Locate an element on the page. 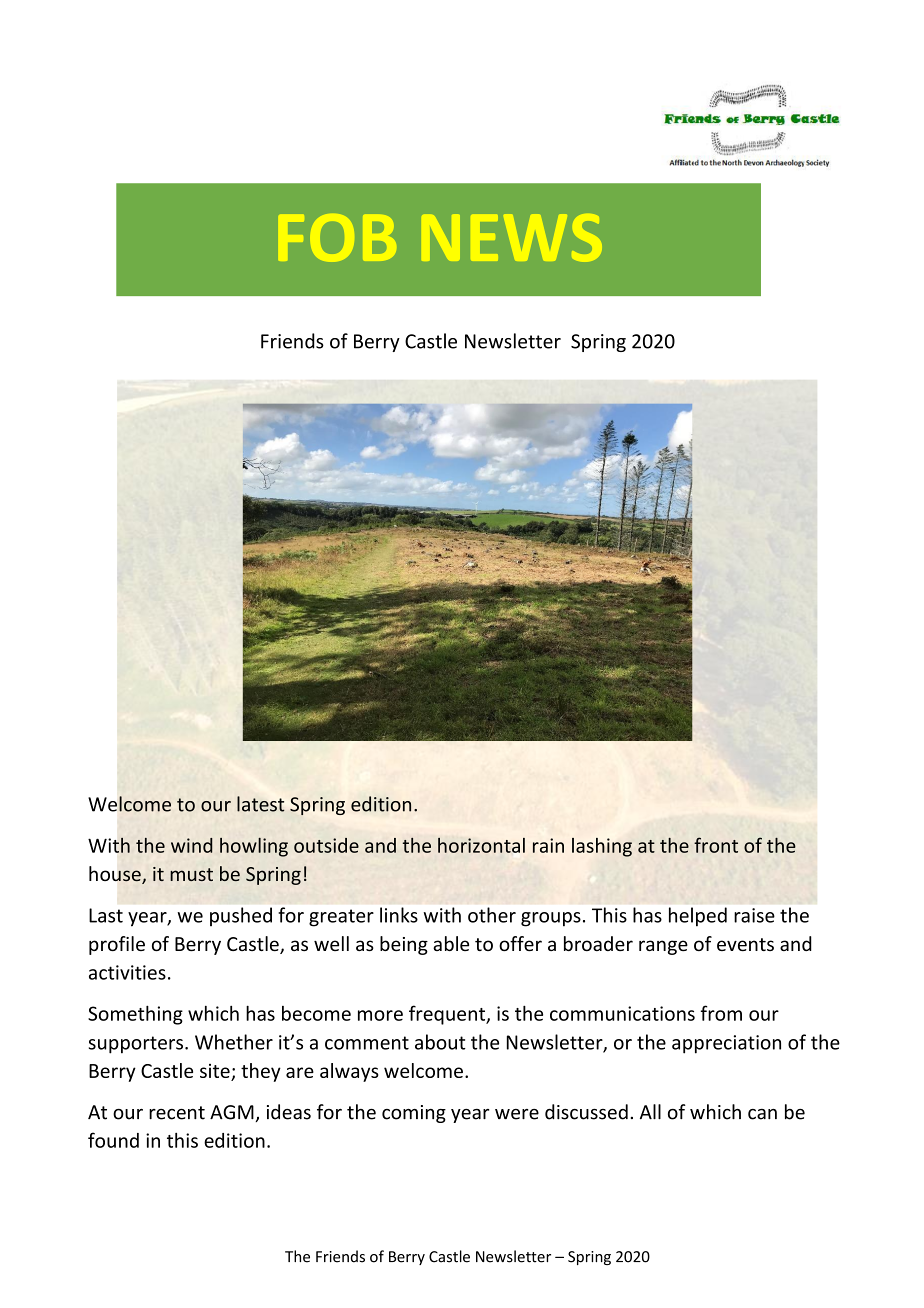  must is located at coordinates (191, 874).
